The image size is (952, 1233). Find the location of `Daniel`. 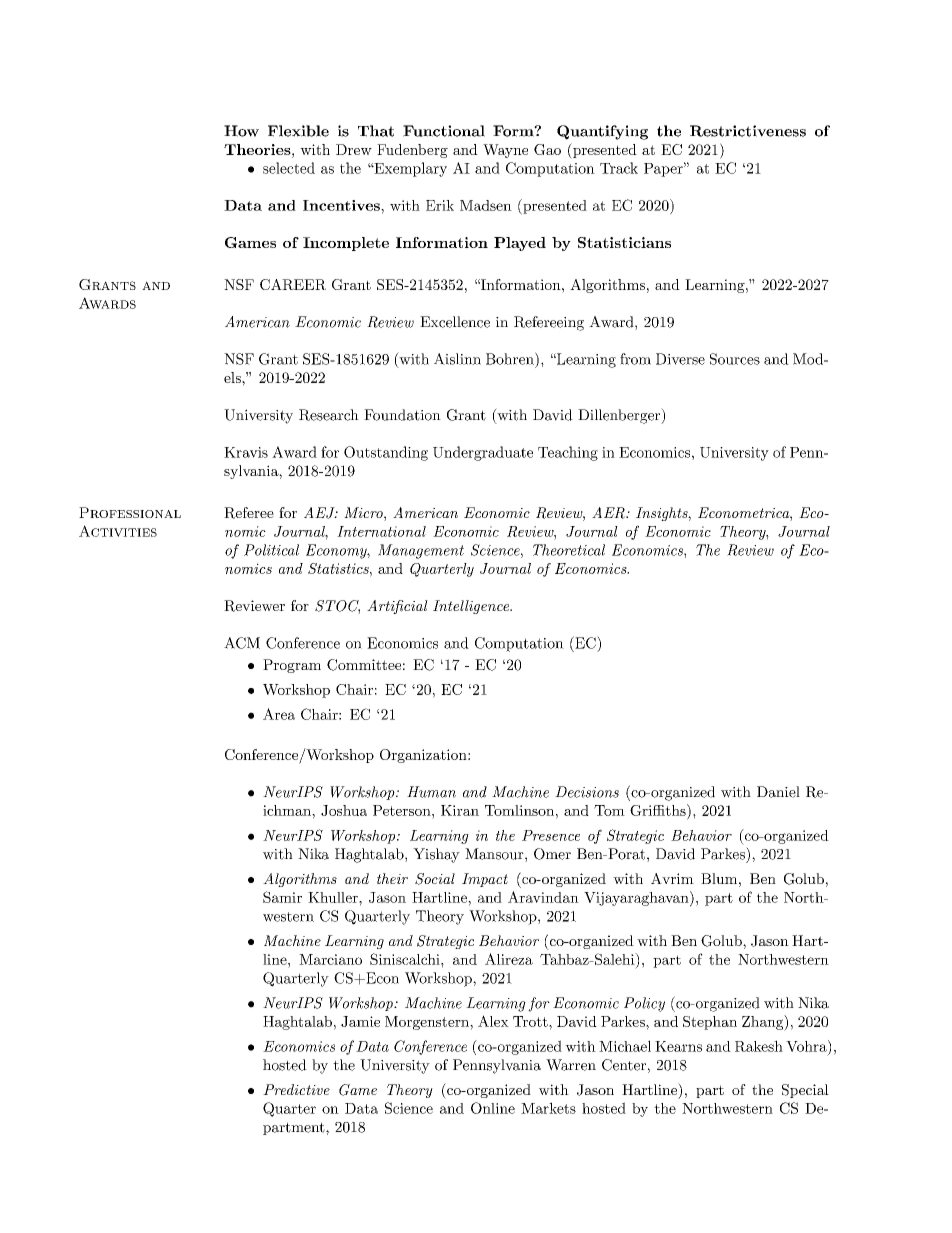

Daniel is located at coordinates (778, 792).
